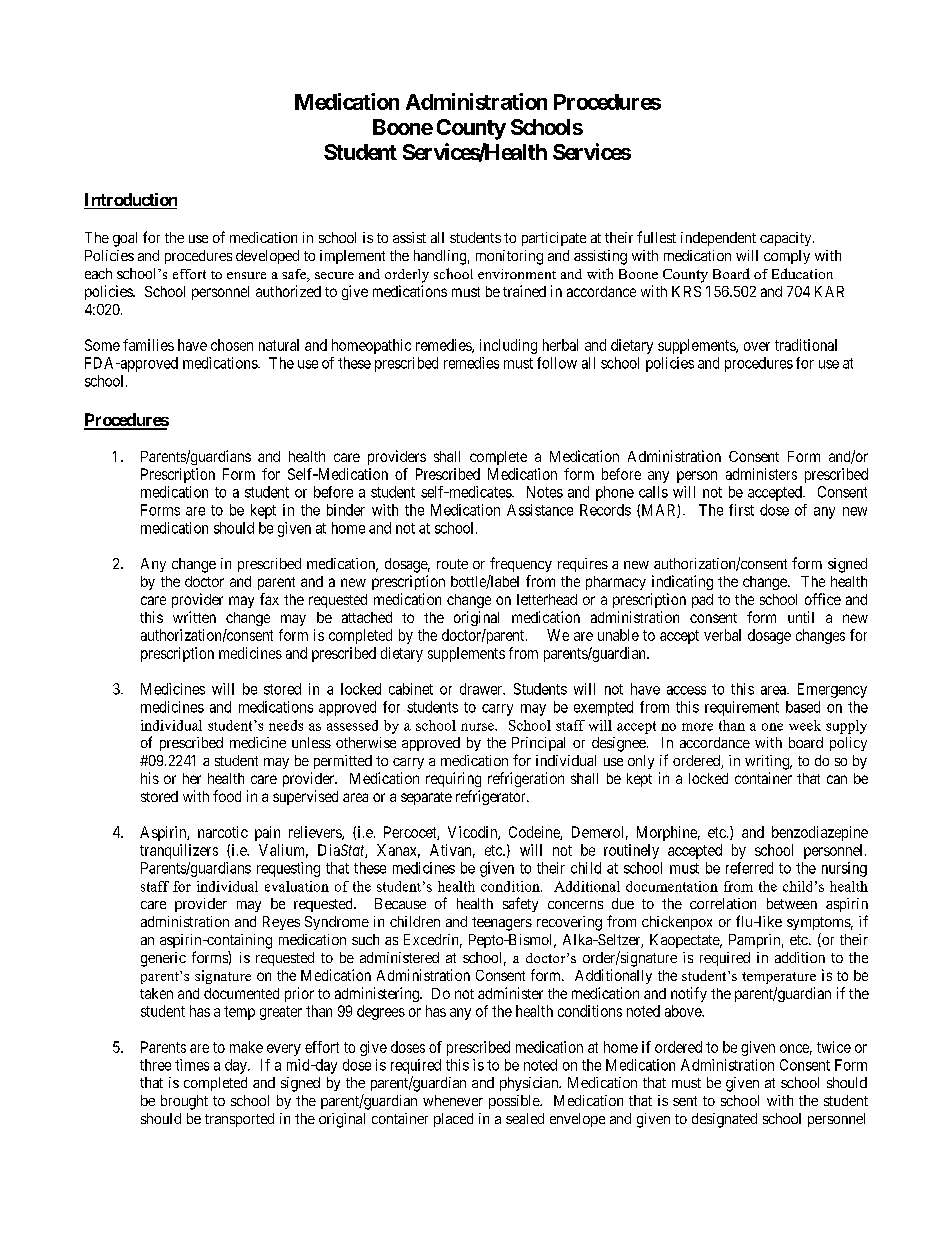  I want to click on benzodiazepine, so click(820, 833).
